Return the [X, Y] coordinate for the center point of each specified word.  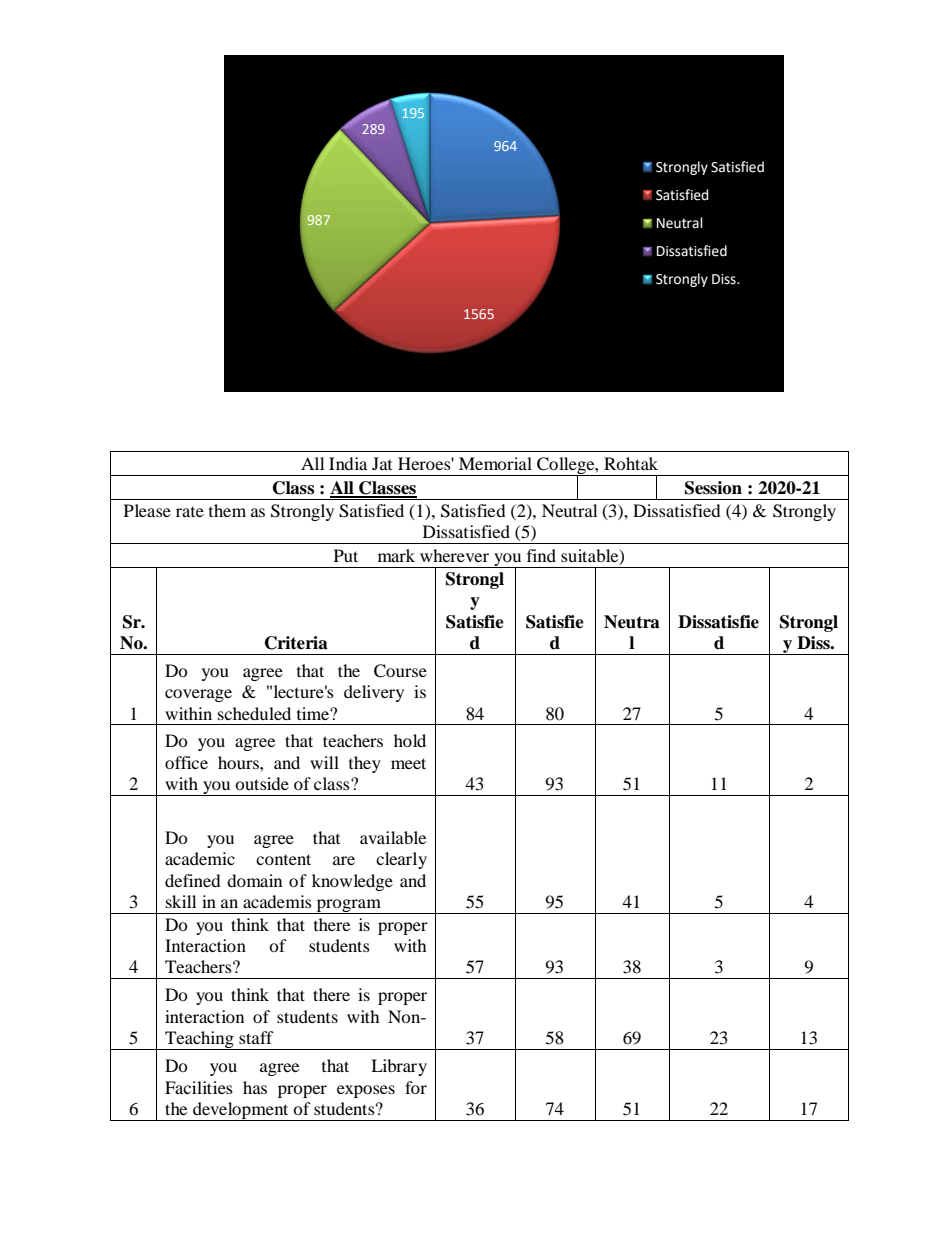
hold [410, 740]
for [416, 1087]
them [227, 510]
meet [408, 763]
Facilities [199, 1087]
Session [713, 488]
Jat [382, 463]
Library [399, 1067]
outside [262, 783]
